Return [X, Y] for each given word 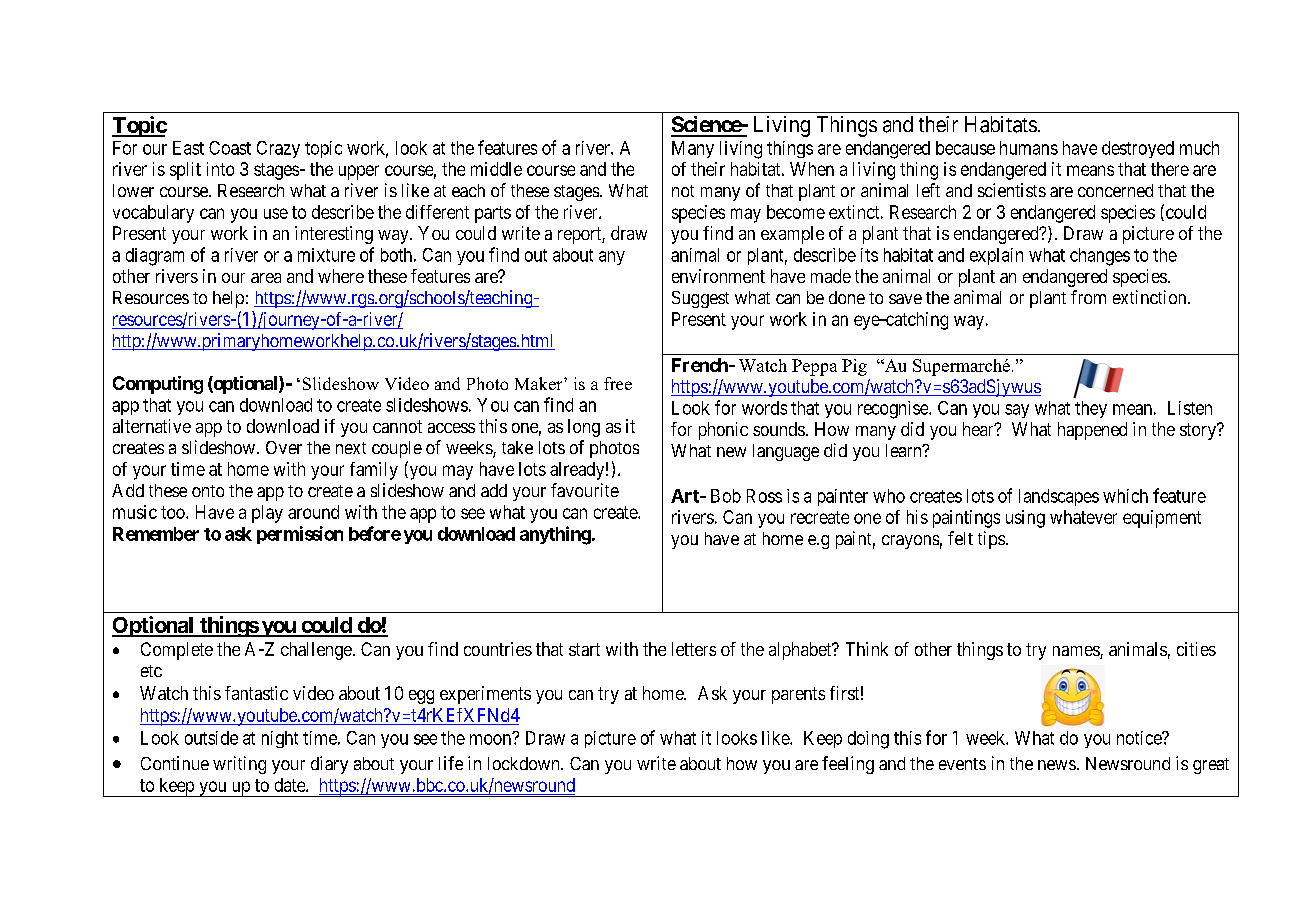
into [220, 169]
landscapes [1059, 497]
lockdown [525, 763]
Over [284, 447]
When [812, 169]
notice [1140, 738]
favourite [585, 490]
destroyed [1138, 149]
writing [239, 765]
